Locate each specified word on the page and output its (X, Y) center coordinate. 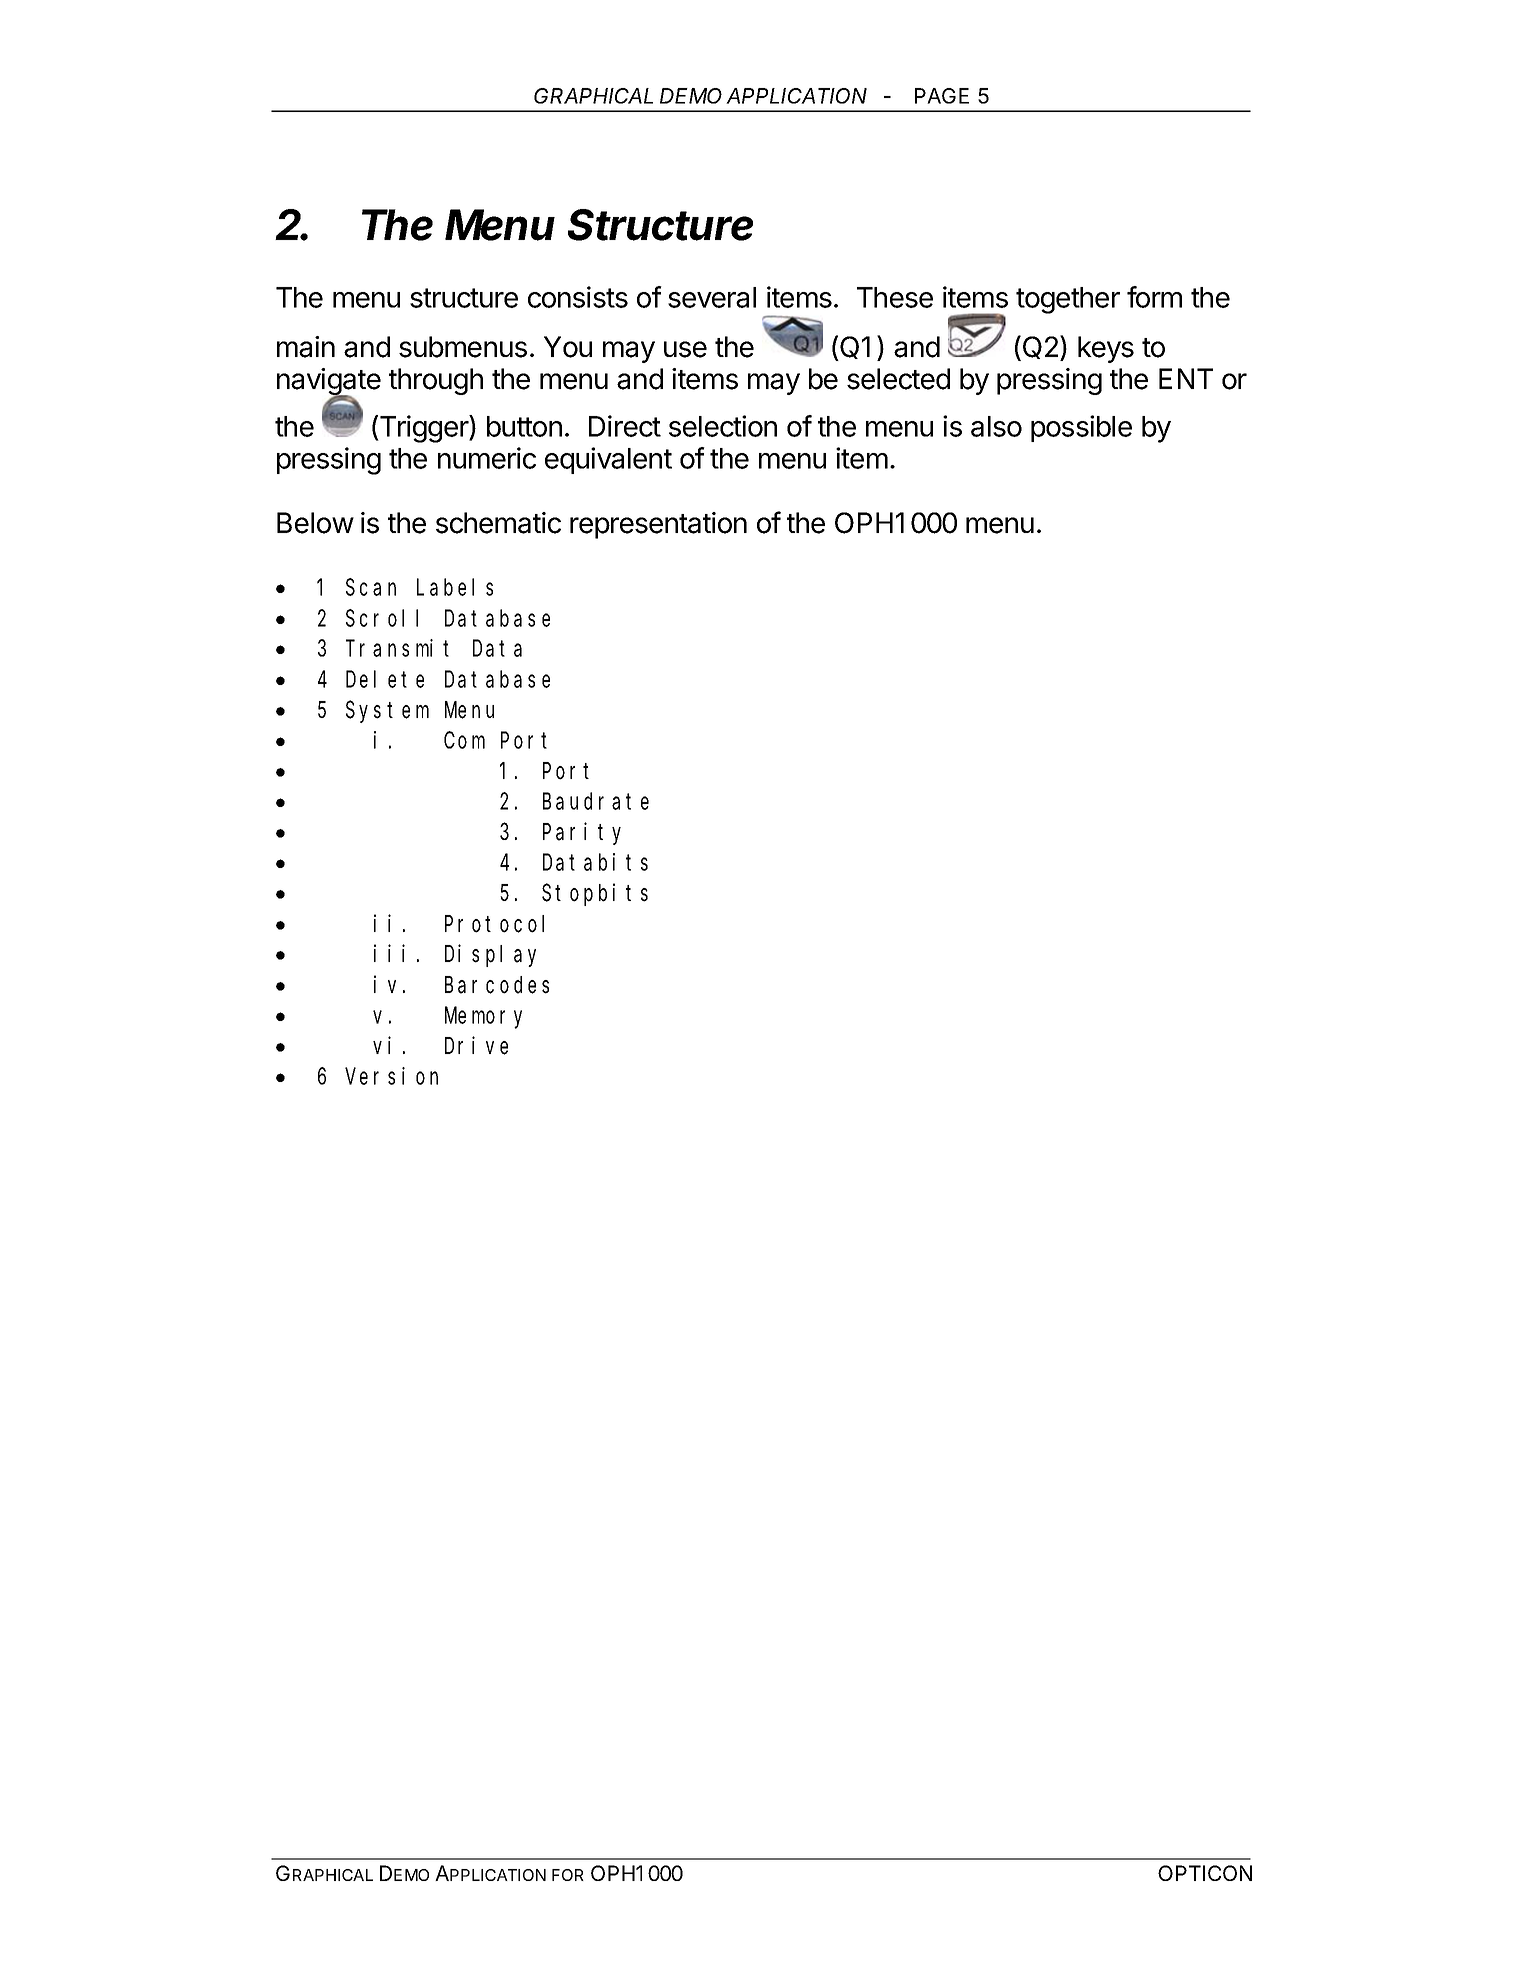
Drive (476, 1045)
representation (658, 525)
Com (464, 741)
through (436, 381)
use (685, 349)
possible (1081, 428)
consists (578, 297)
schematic (498, 523)
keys (1106, 349)
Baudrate (596, 801)
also (996, 426)
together (1068, 300)
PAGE (942, 96)
